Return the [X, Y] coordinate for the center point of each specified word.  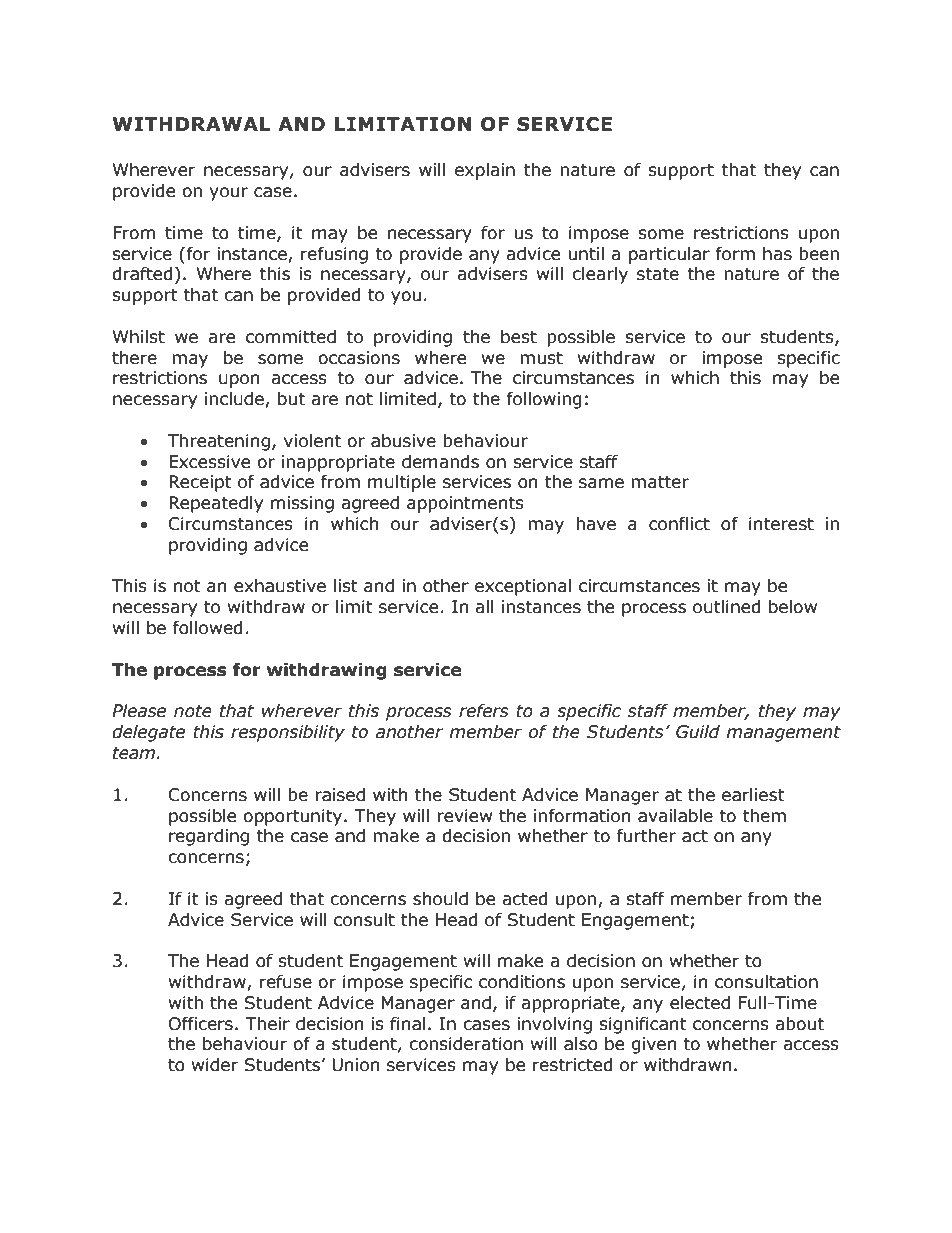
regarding [209, 837]
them [764, 816]
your [228, 194]
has [777, 254]
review [465, 816]
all [484, 607]
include [235, 400]
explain [485, 171]
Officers [201, 1024]
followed [208, 628]
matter [660, 482]
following [544, 400]
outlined [727, 607]
